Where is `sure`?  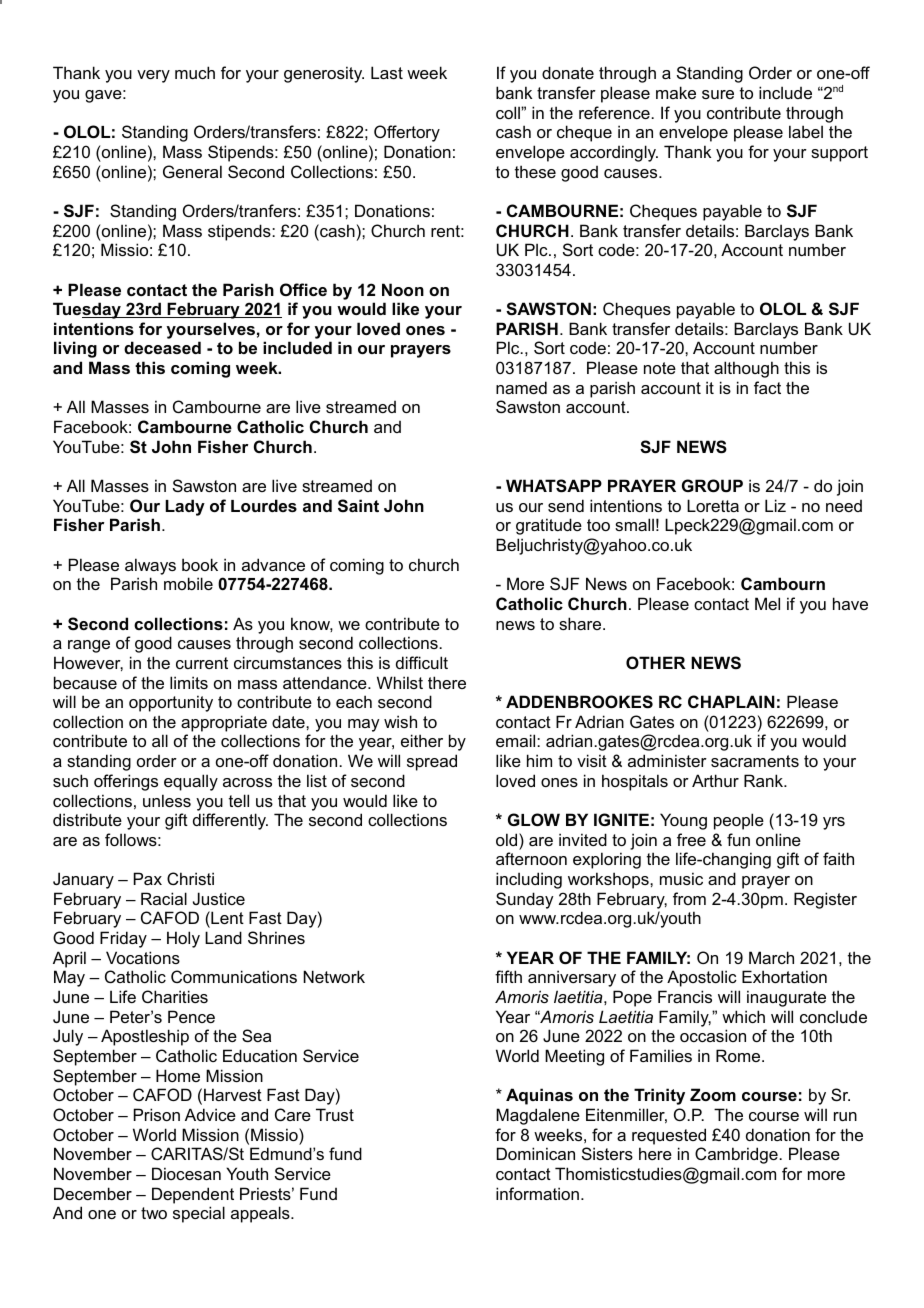
sure is located at coordinates (718, 94).
